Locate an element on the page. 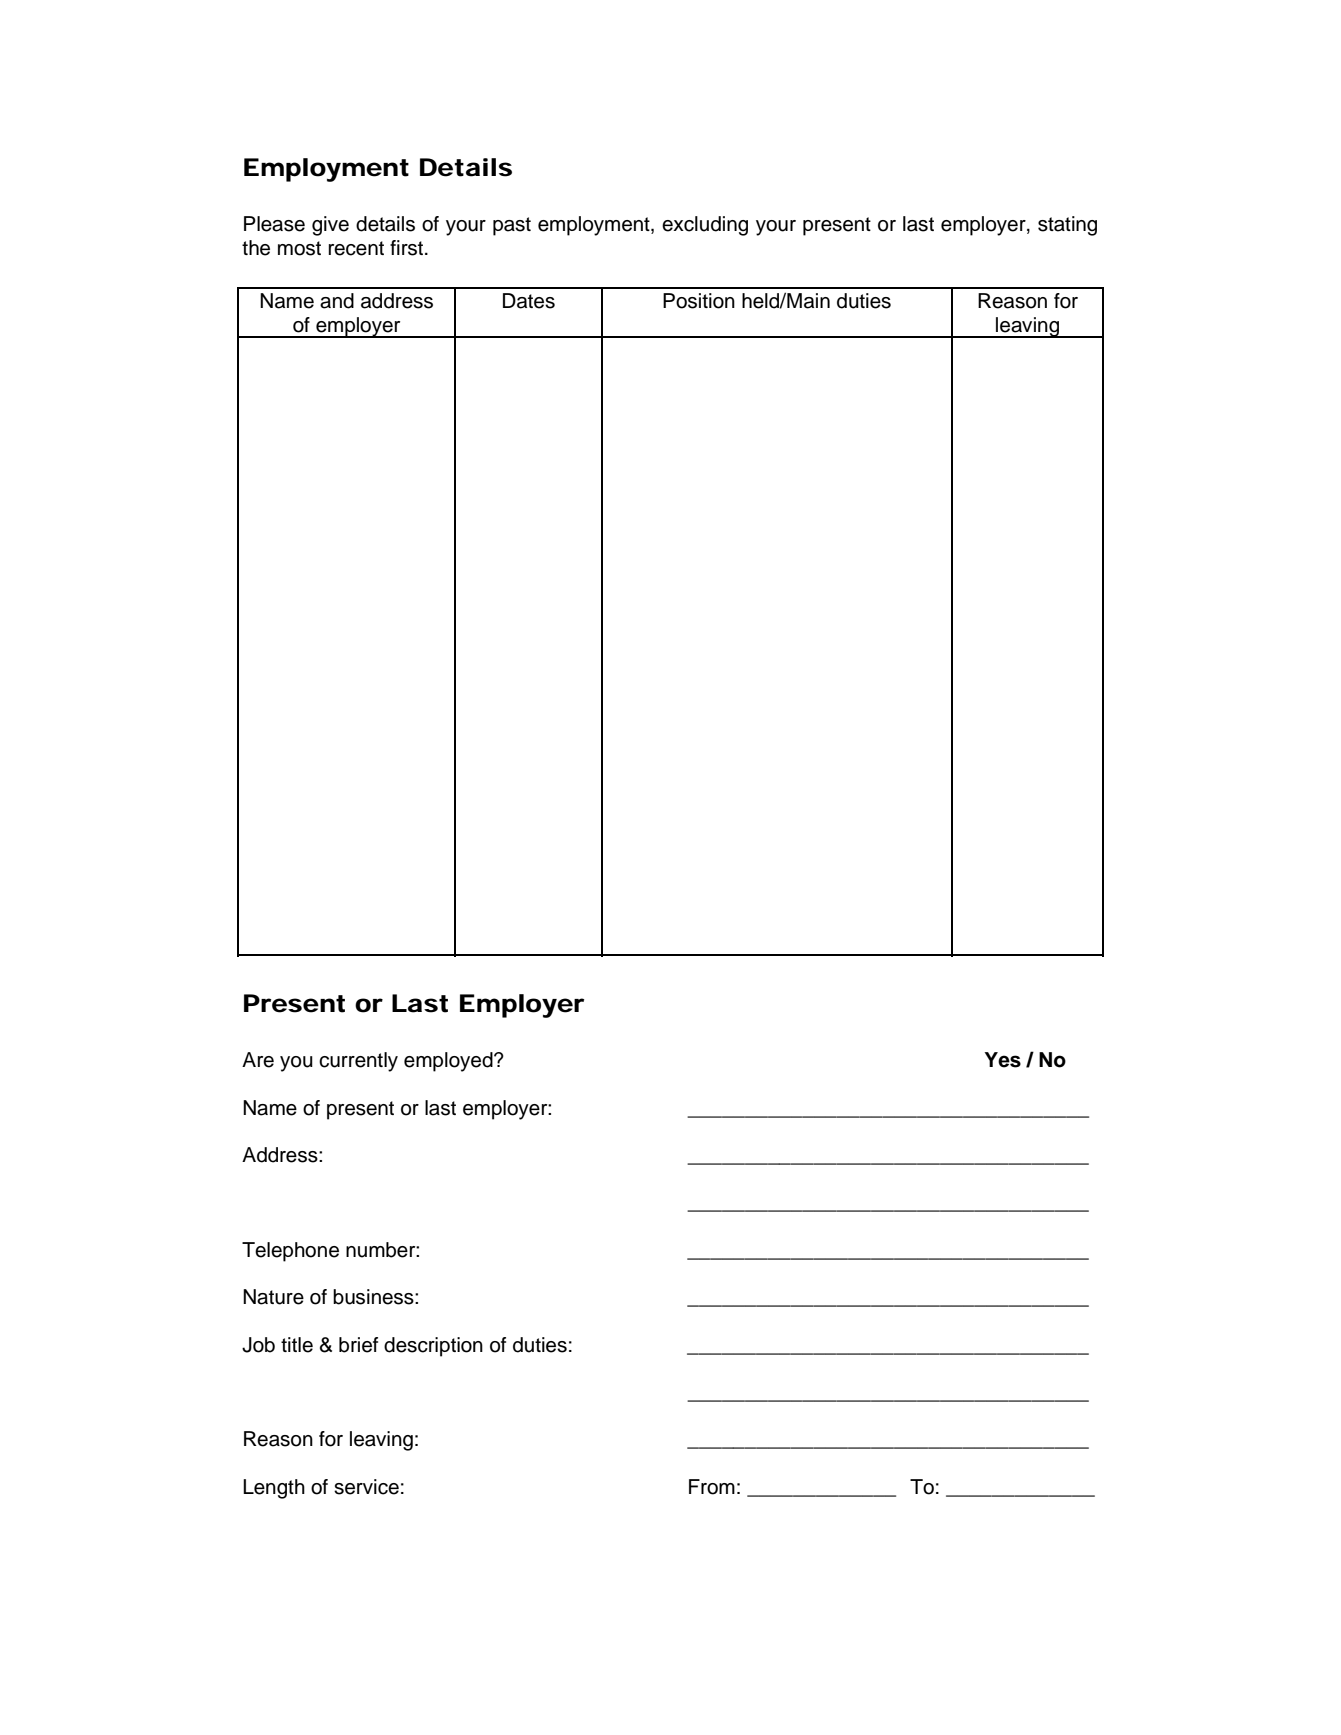  service is located at coordinates (366, 1487).
